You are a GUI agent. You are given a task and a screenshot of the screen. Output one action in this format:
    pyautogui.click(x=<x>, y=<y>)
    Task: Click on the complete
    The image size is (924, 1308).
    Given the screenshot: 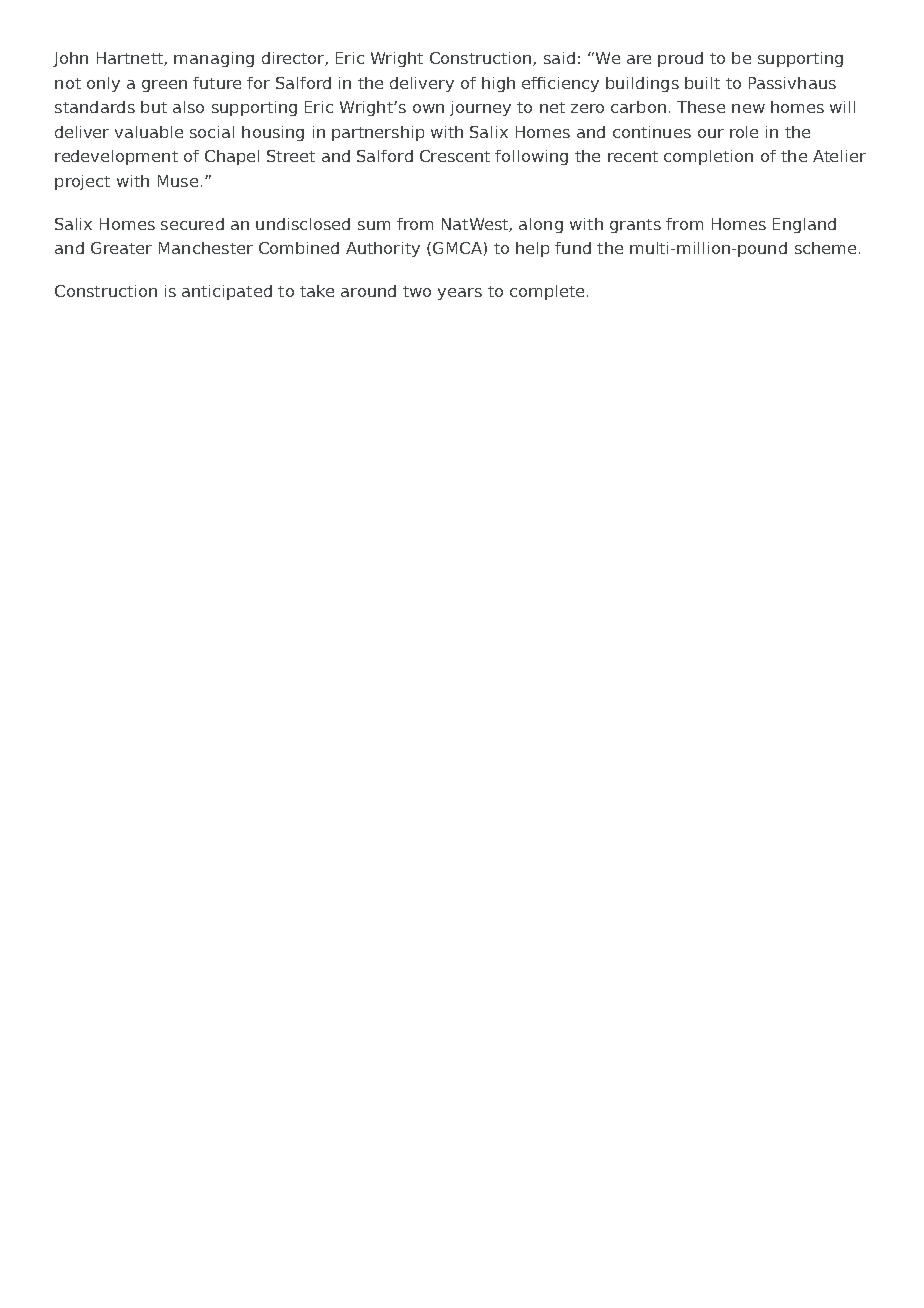 What is the action you would take?
    pyautogui.click(x=547, y=292)
